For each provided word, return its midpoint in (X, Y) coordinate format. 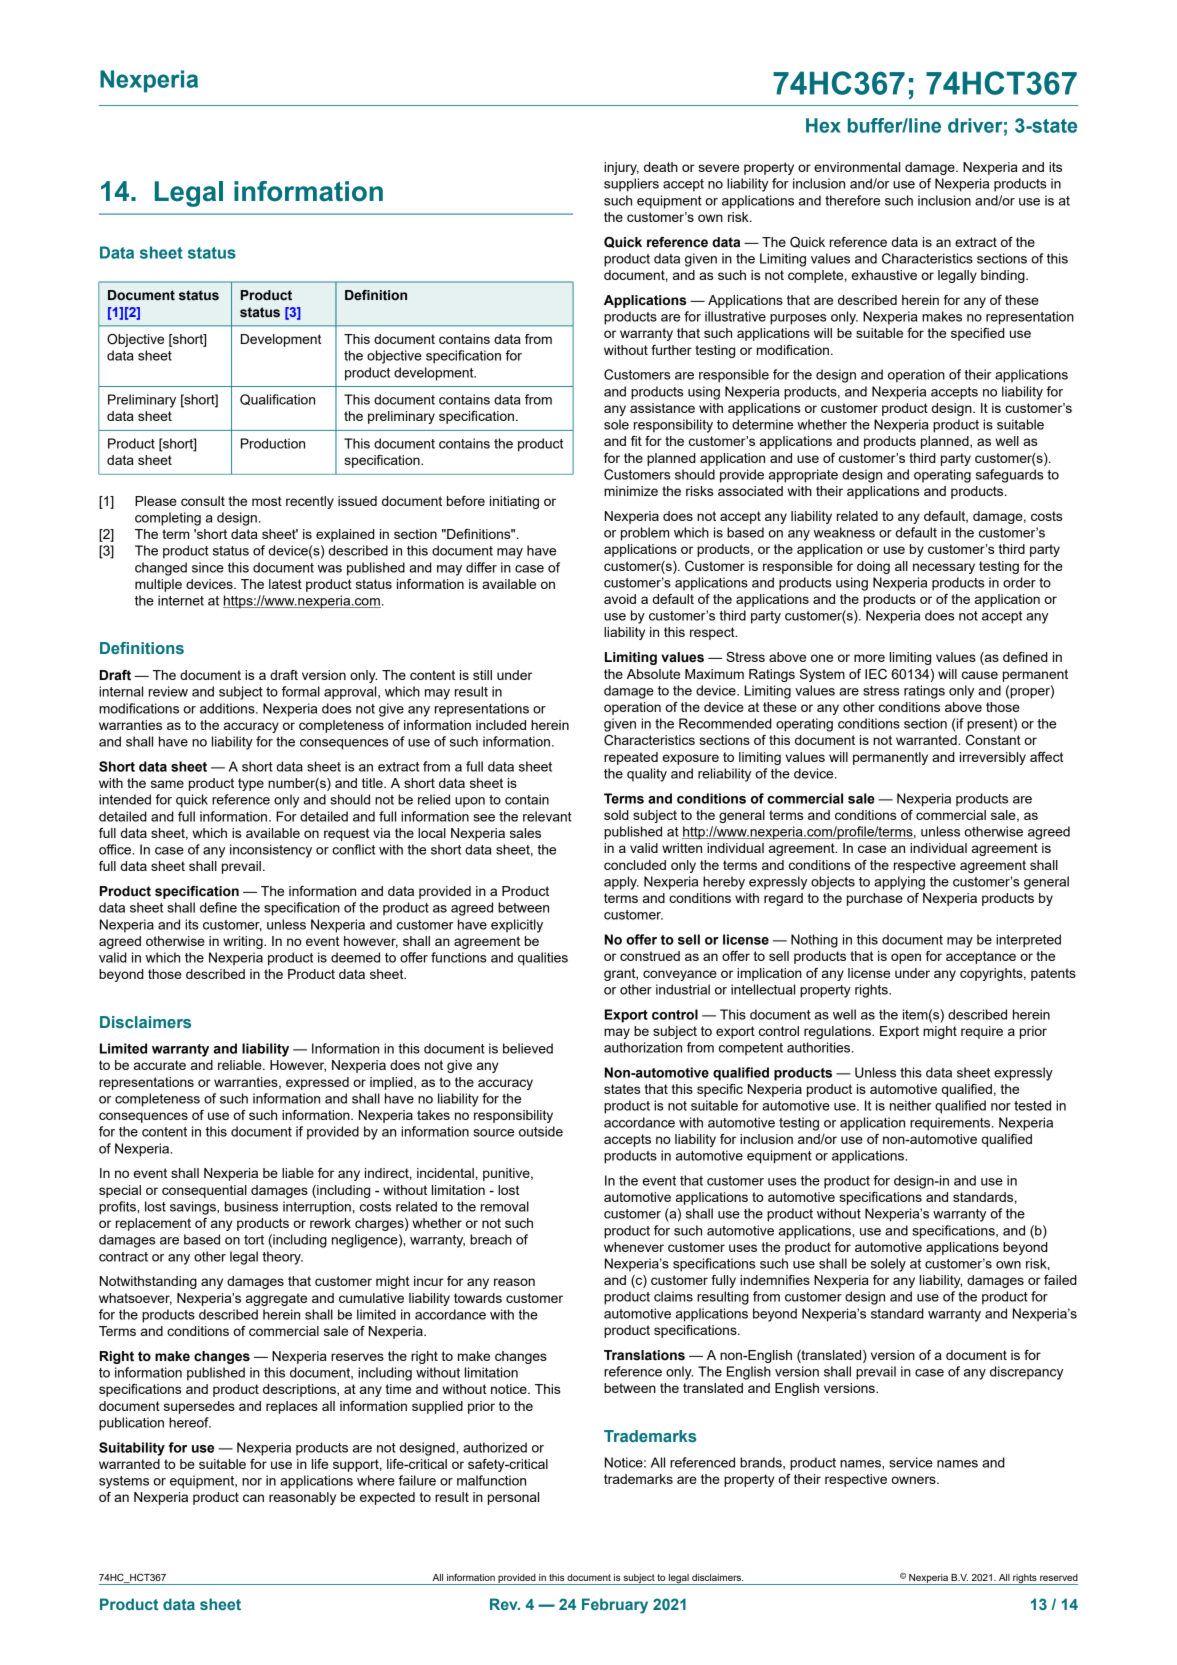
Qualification (277, 399)
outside (541, 1131)
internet (181, 600)
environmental (857, 167)
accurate (160, 1065)
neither (911, 1105)
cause (980, 675)
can (253, 1498)
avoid (620, 599)
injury (621, 168)
